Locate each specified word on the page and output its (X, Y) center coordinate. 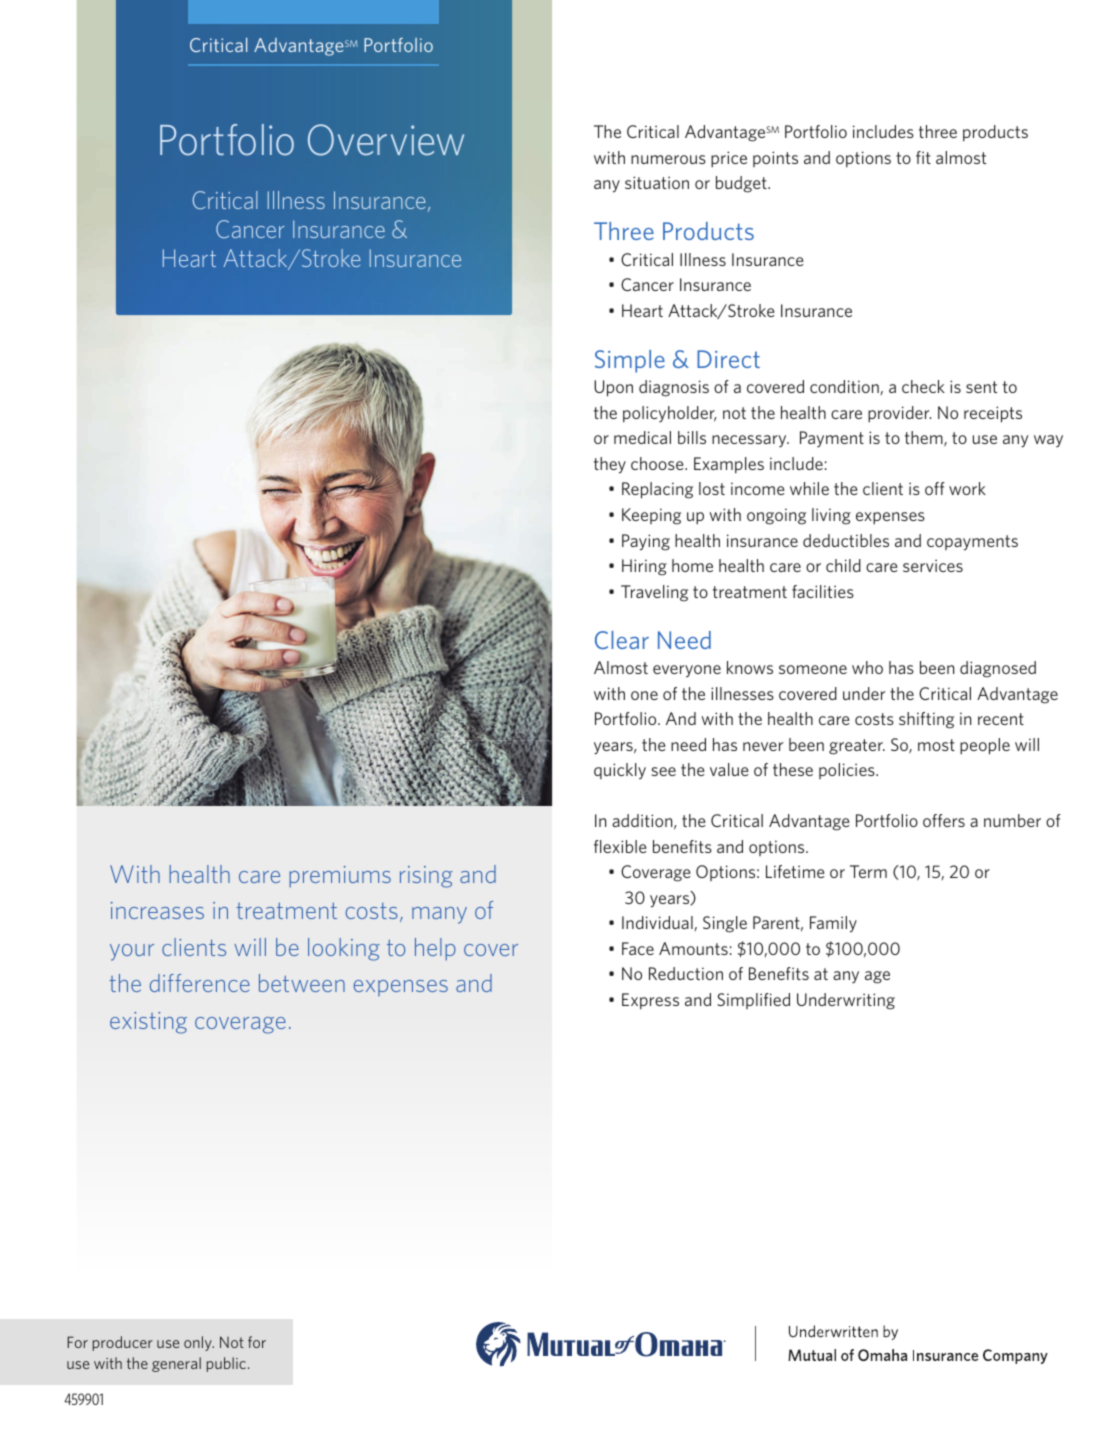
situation (657, 182)
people (985, 746)
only (199, 1343)
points (775, 159)
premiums (340, 877)
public (226, 1364)
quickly (620, 771)
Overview (386, 140)
